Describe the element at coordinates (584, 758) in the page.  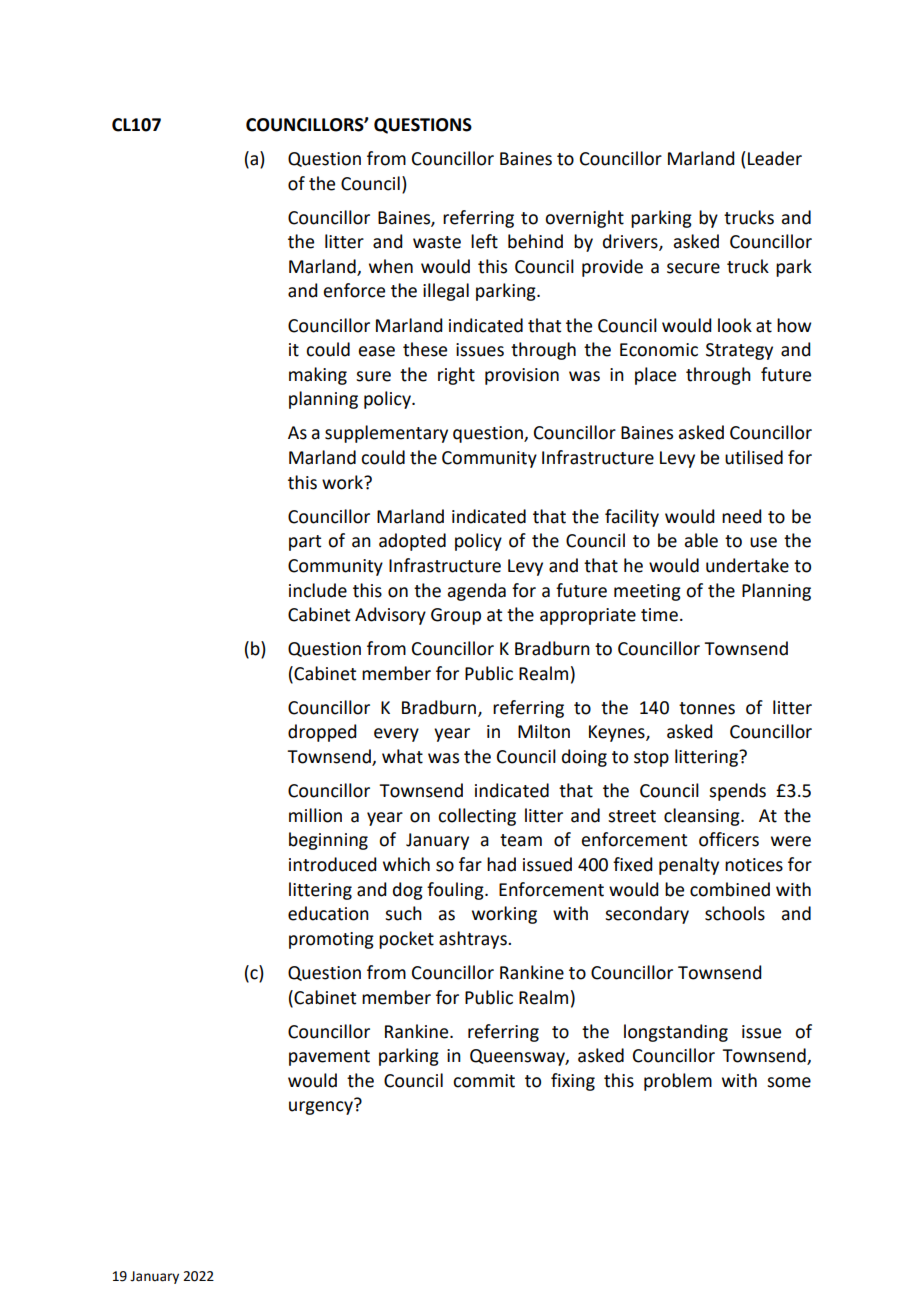
I see `doing` at that location.
